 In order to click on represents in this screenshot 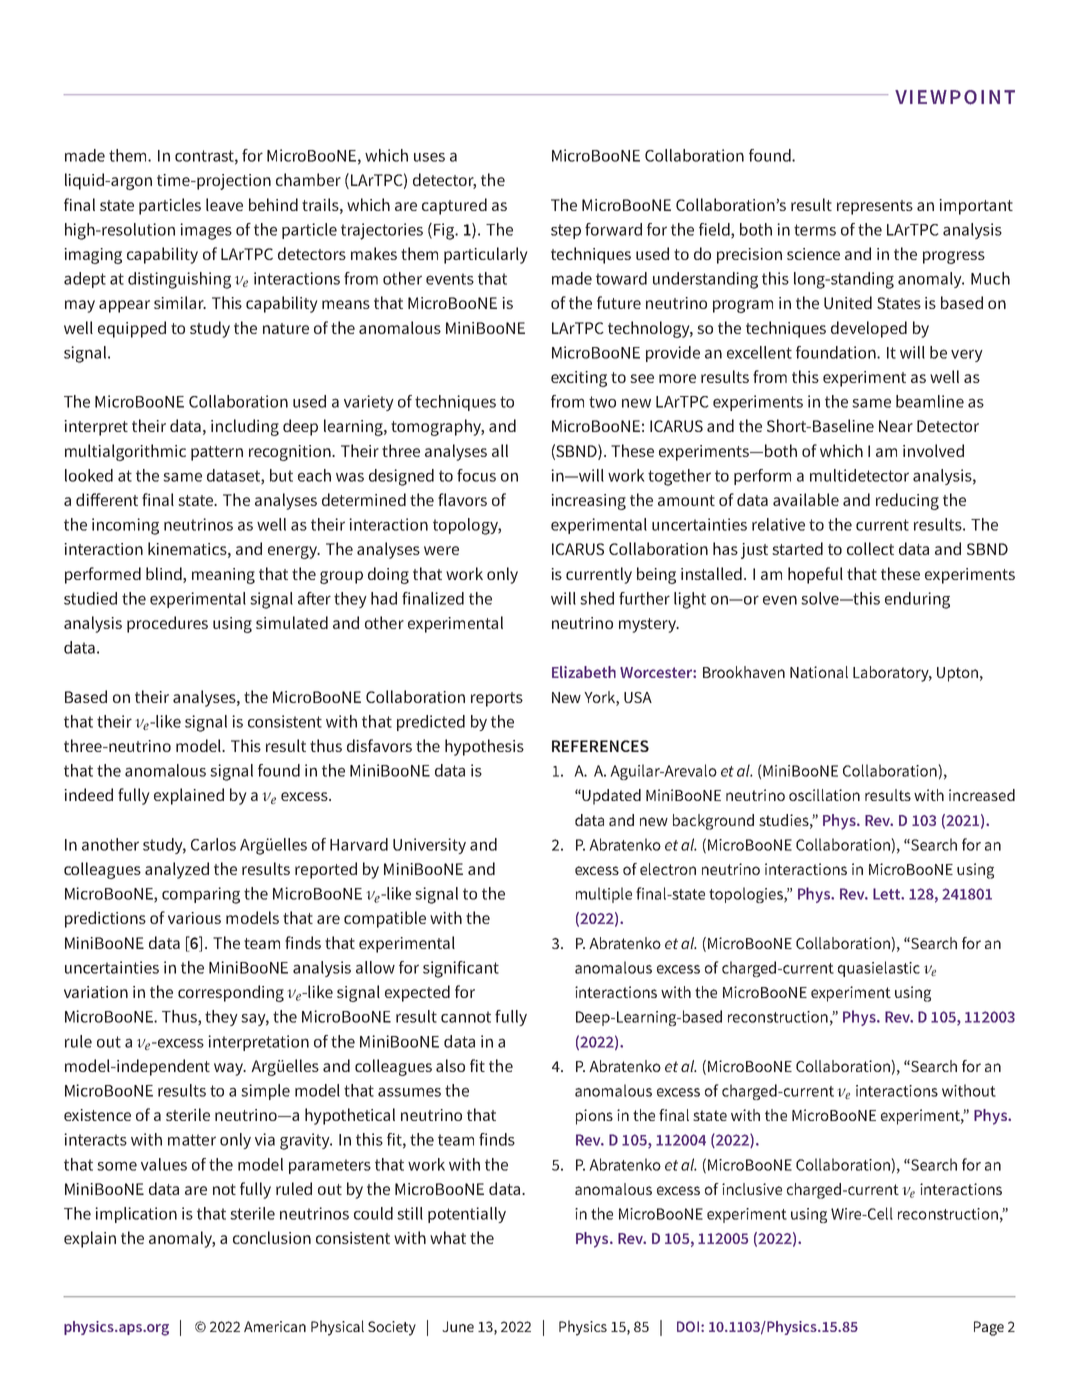, I will do `click(875, 207)`.
